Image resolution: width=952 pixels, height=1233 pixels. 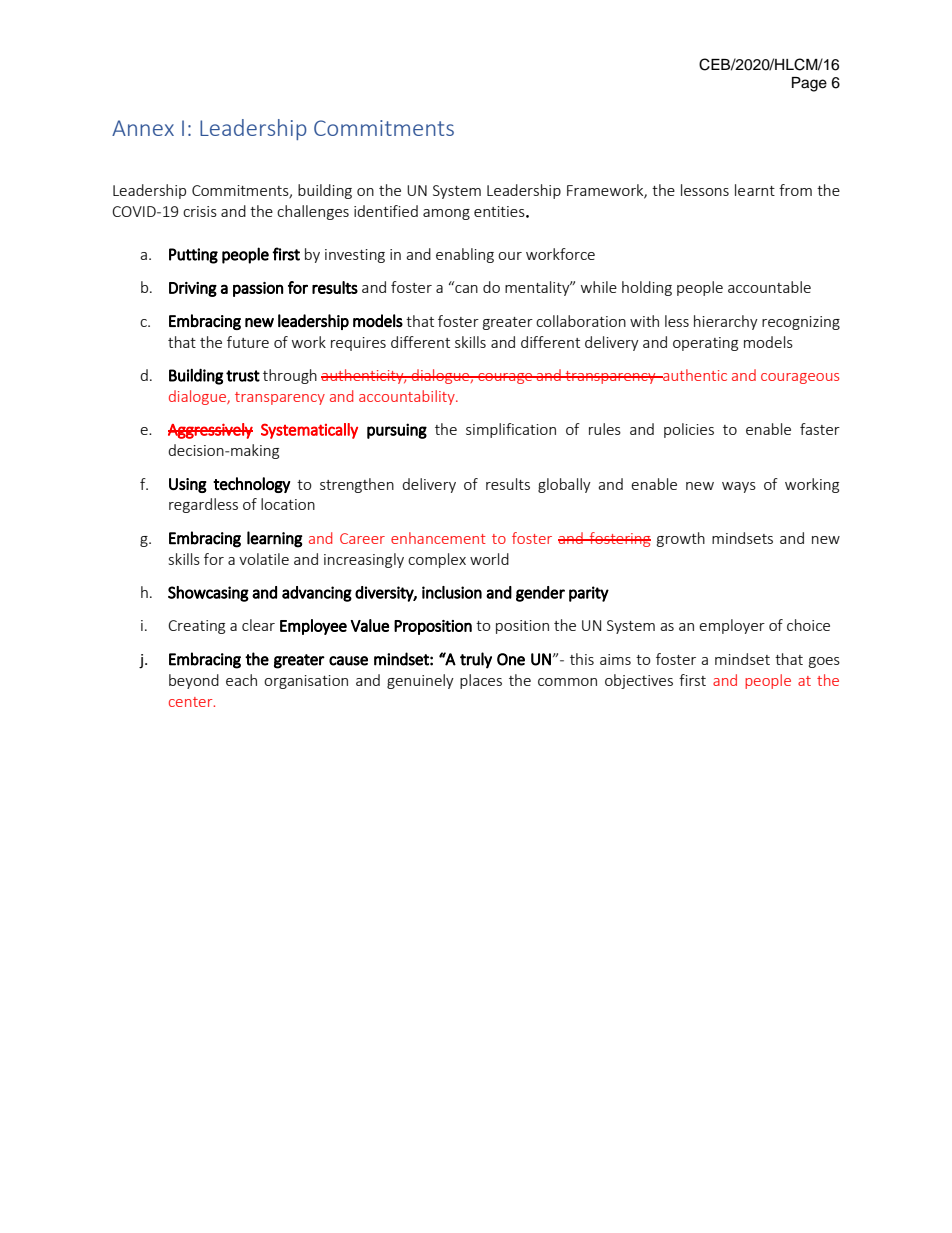 What do you see at coordinates (481, 681) in the document?
I see `places` at bounding box center [481, 681].
